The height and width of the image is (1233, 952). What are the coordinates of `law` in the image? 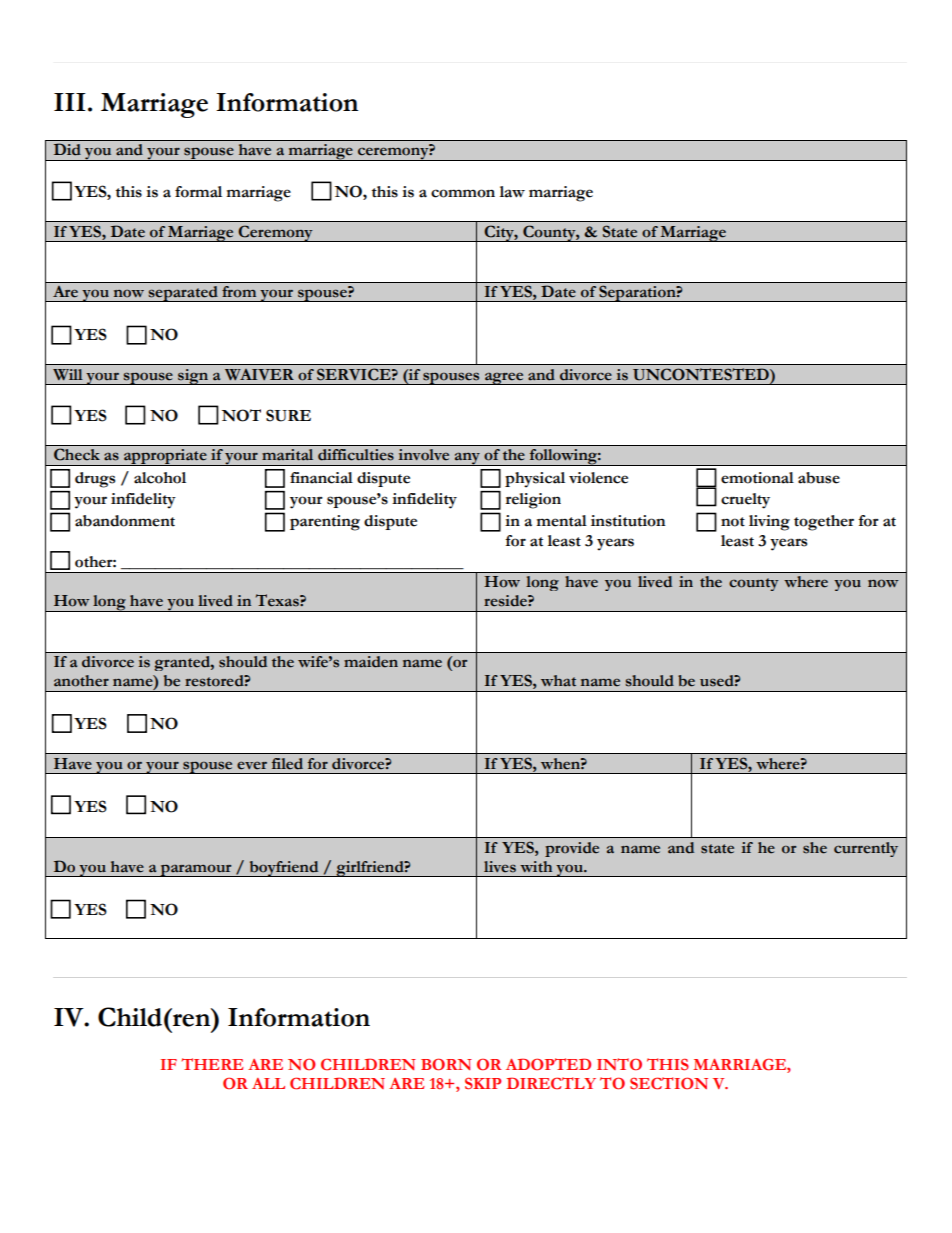 It's located at (512, 192).
